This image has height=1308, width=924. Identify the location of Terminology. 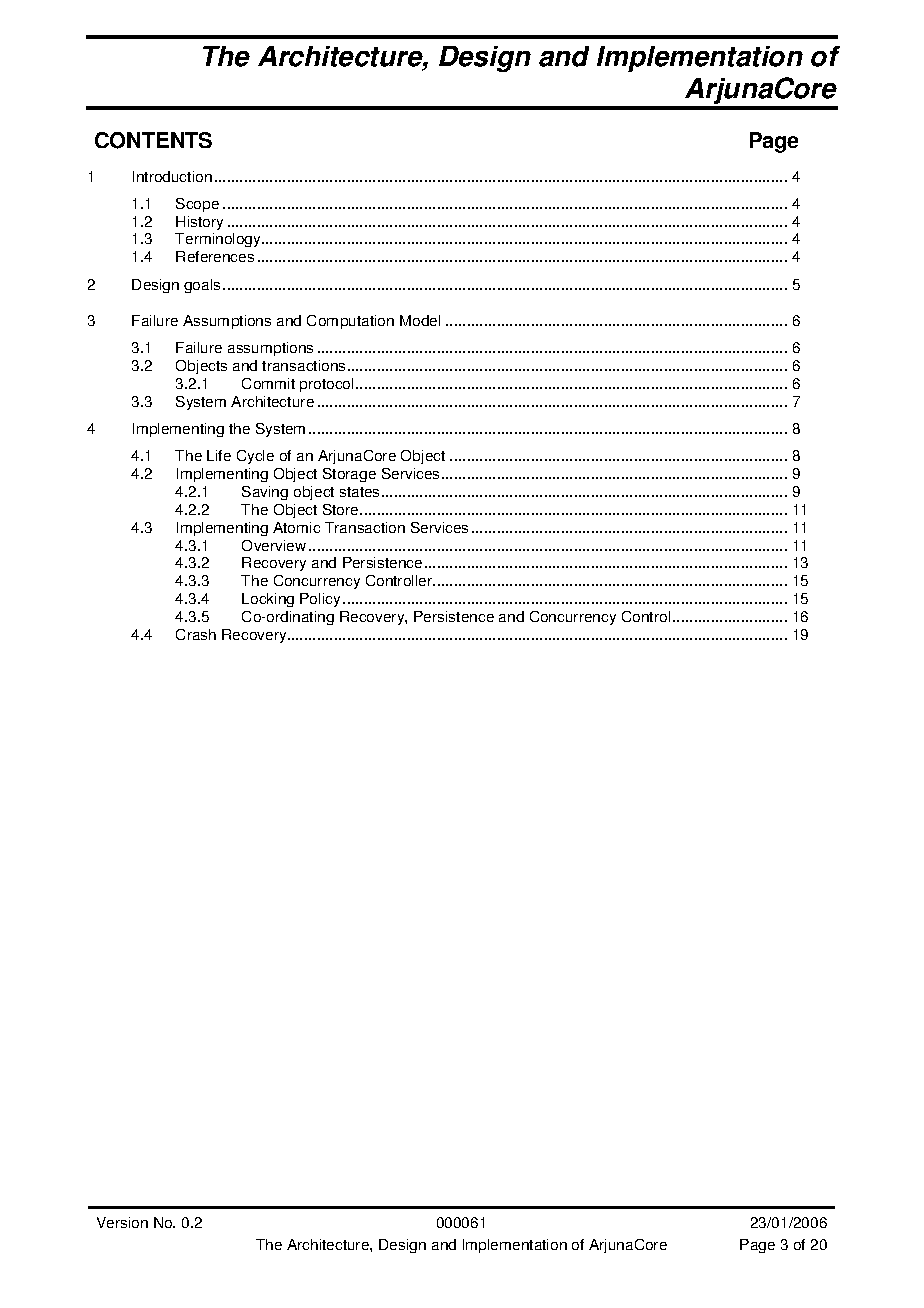
(219, 240).
